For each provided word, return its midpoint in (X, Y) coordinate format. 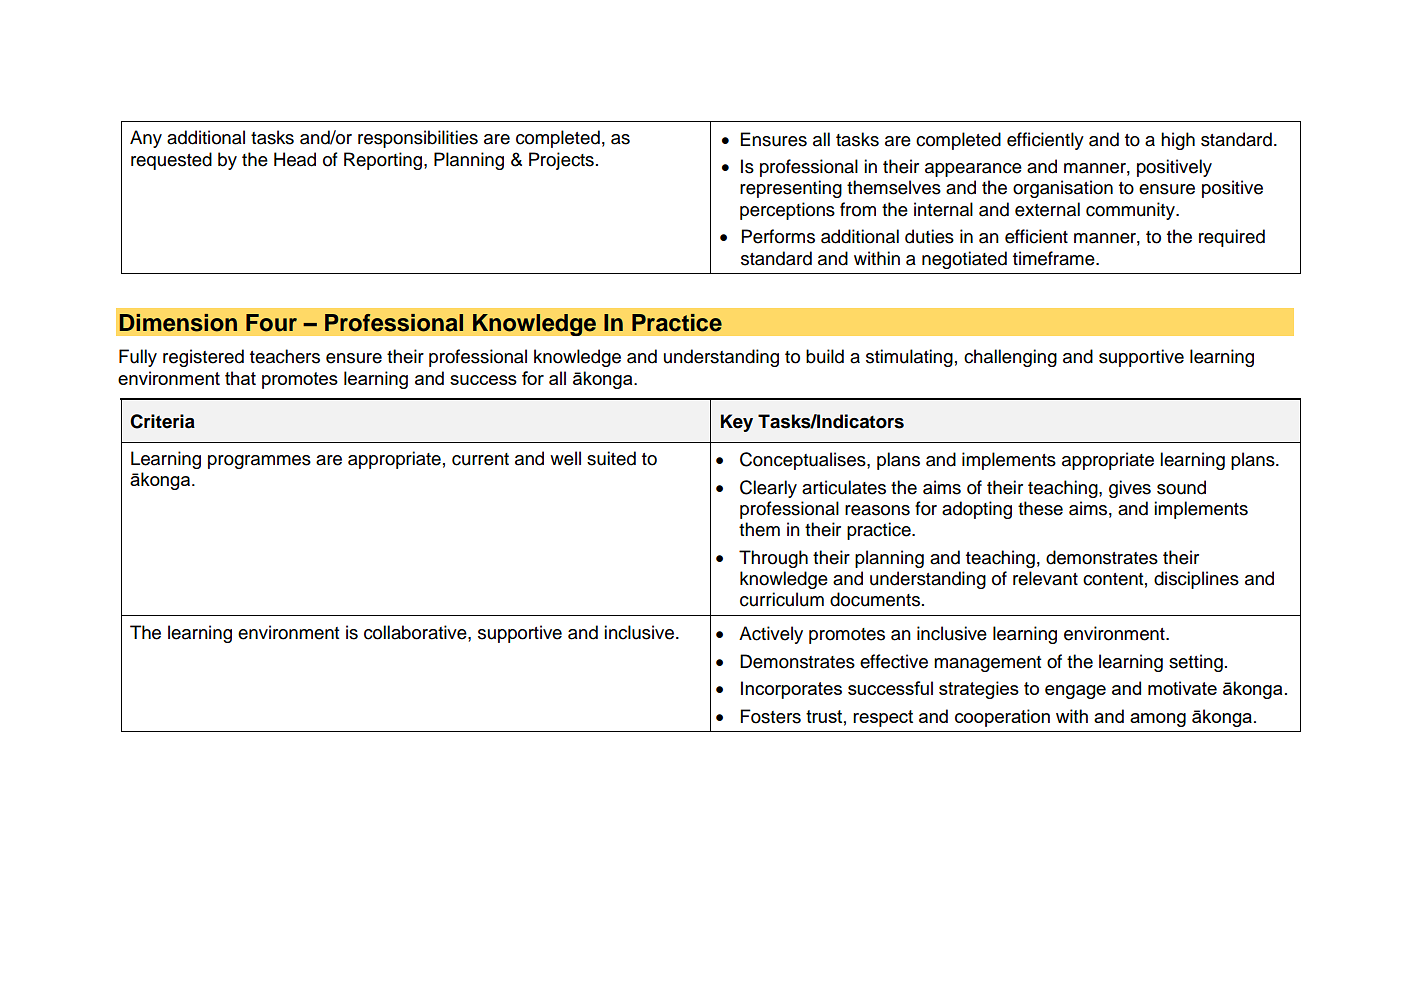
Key (737, 423)
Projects (561, 161)
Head (295, 159)
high (1178, 141)
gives (1130, 489)
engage (1075, 692)
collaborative (416, 632)
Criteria (162, 421)
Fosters (771, 716)
